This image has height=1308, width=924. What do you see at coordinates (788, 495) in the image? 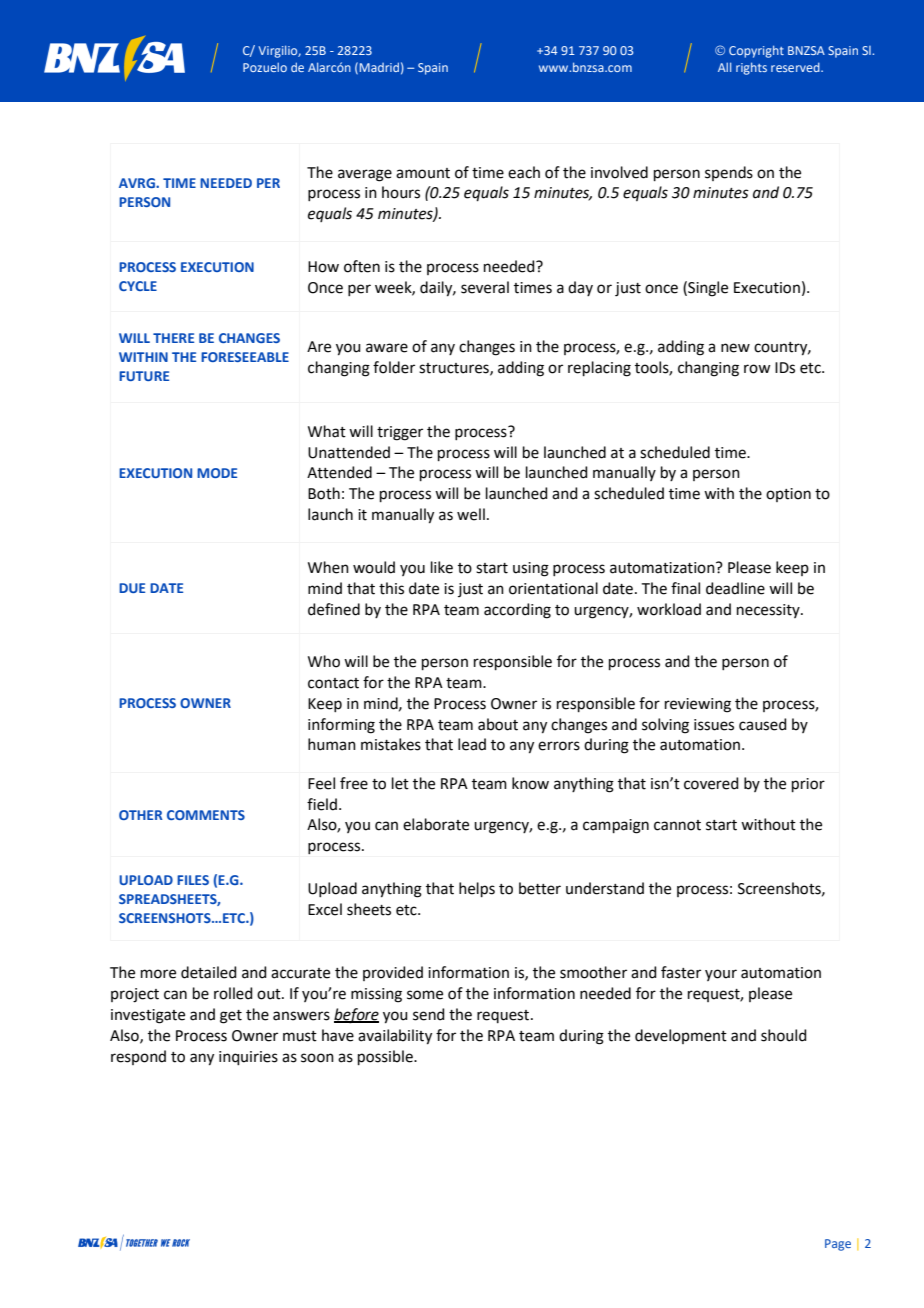
I see `option` at bounding box center [788, 495].
